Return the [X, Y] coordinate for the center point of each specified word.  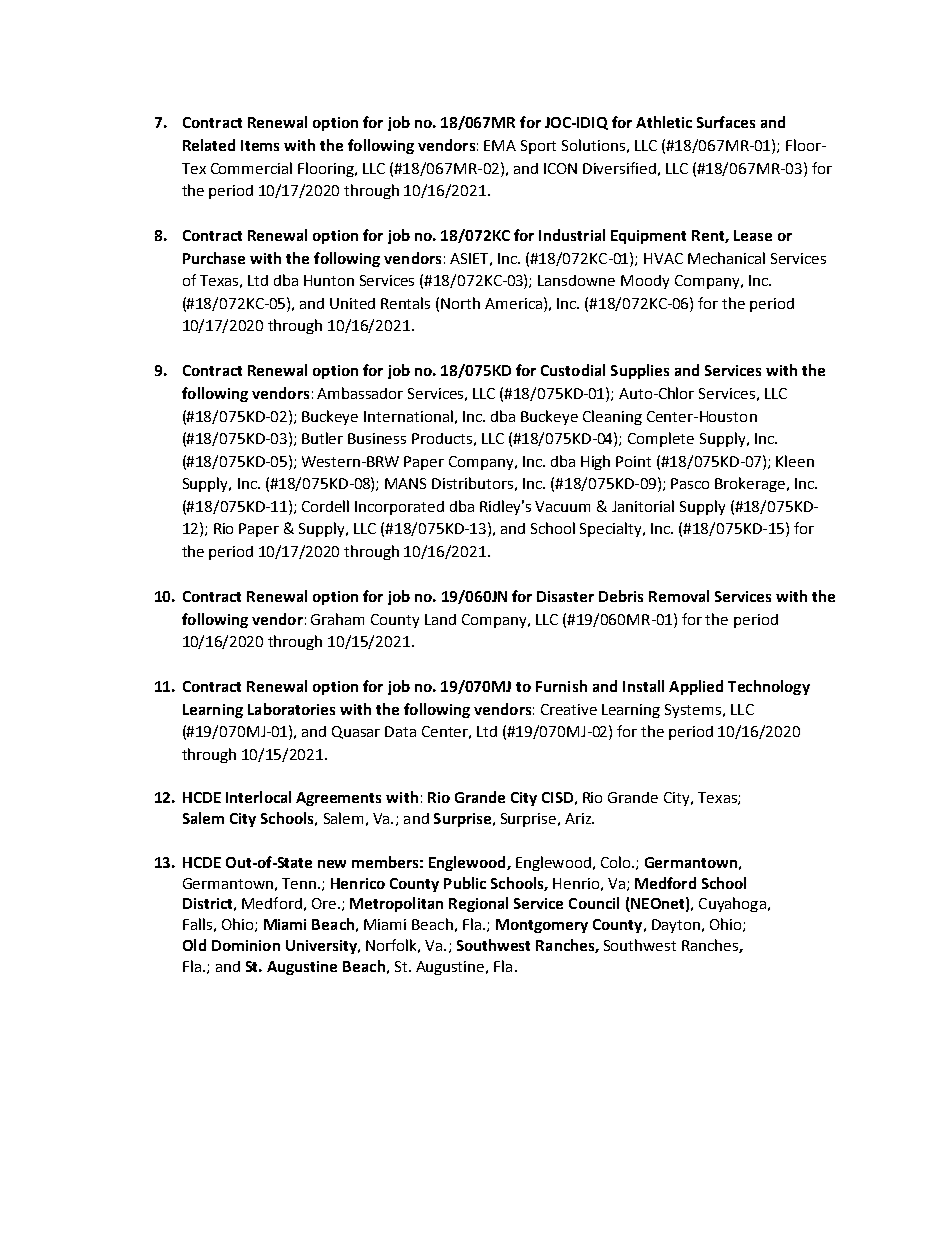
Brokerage [750, 484]
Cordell [325, 506]
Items [260, 145]
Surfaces [726, 122]
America [513, 303]
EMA [500, 145]
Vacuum [562, 506]
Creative [569, 709]
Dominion [246, 945]
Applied [696, 687]
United [352, 303]
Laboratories [291, 709]
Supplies [640, 371]
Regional [478, 904]
